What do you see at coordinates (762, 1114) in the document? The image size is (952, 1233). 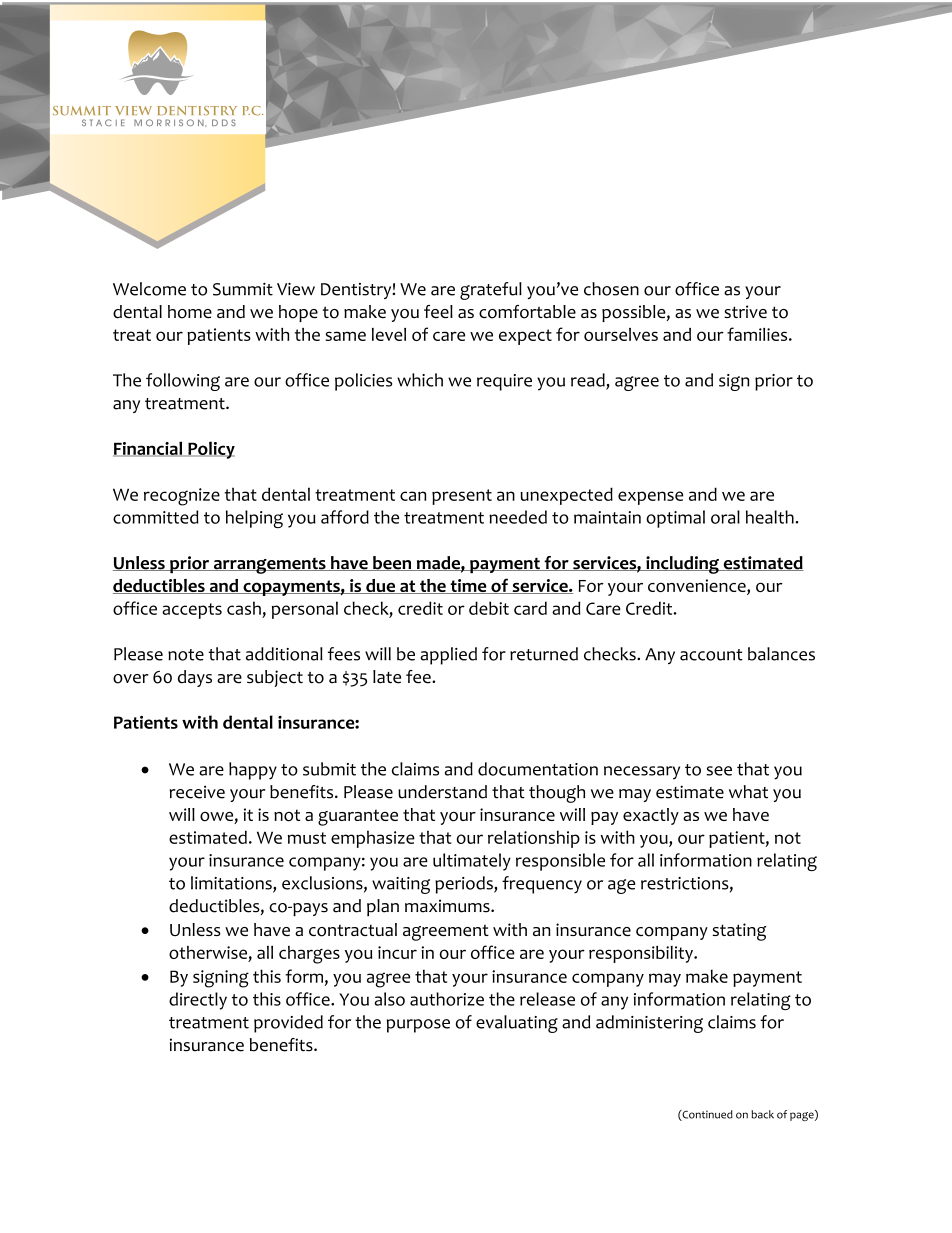 I see `back` at bounding box center [762, 1114].
